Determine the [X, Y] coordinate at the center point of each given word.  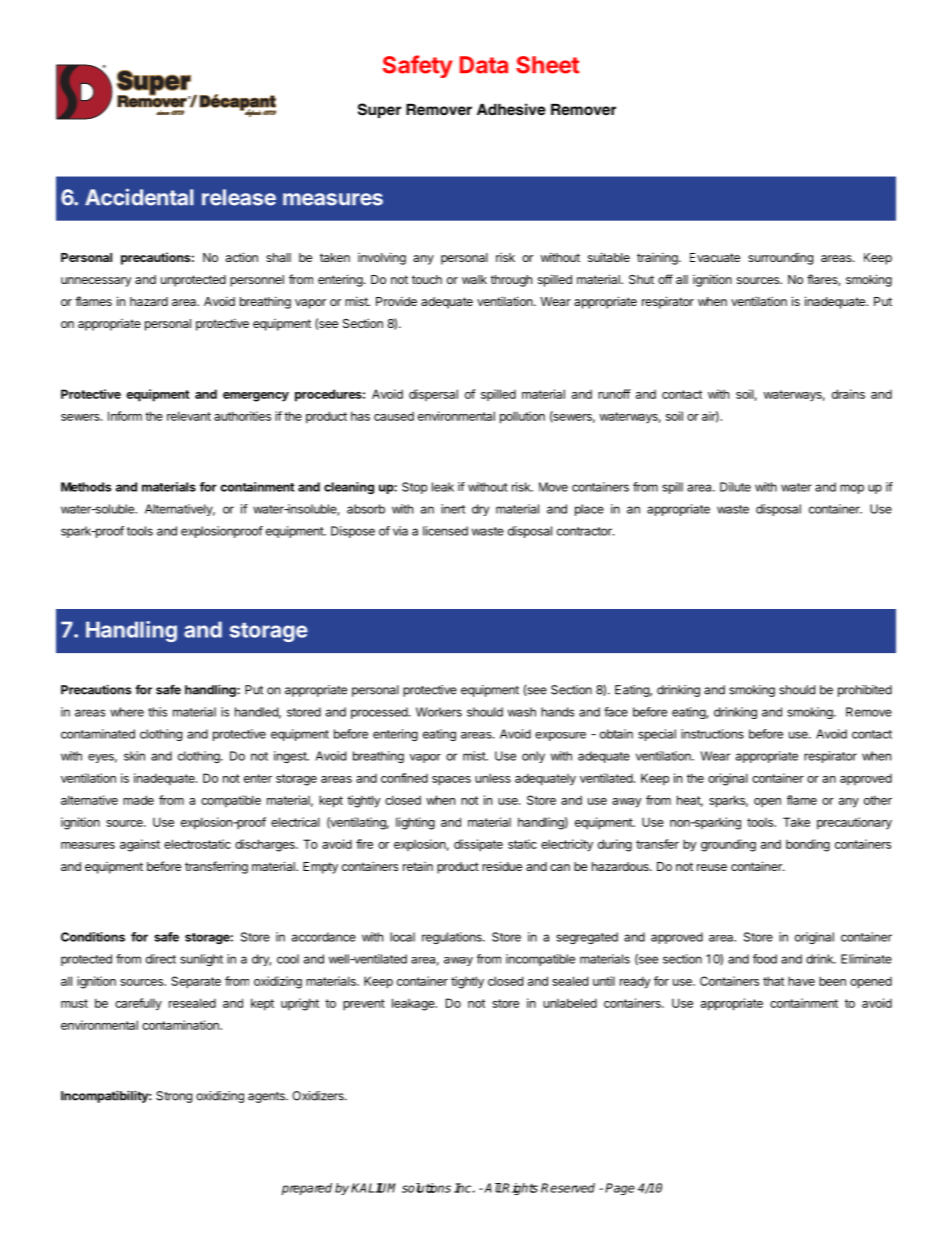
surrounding [780, 258]
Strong [174, 1097]
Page [620, 1189]
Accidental [139, 197]
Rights [519, 1189]
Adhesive [511, 109]
